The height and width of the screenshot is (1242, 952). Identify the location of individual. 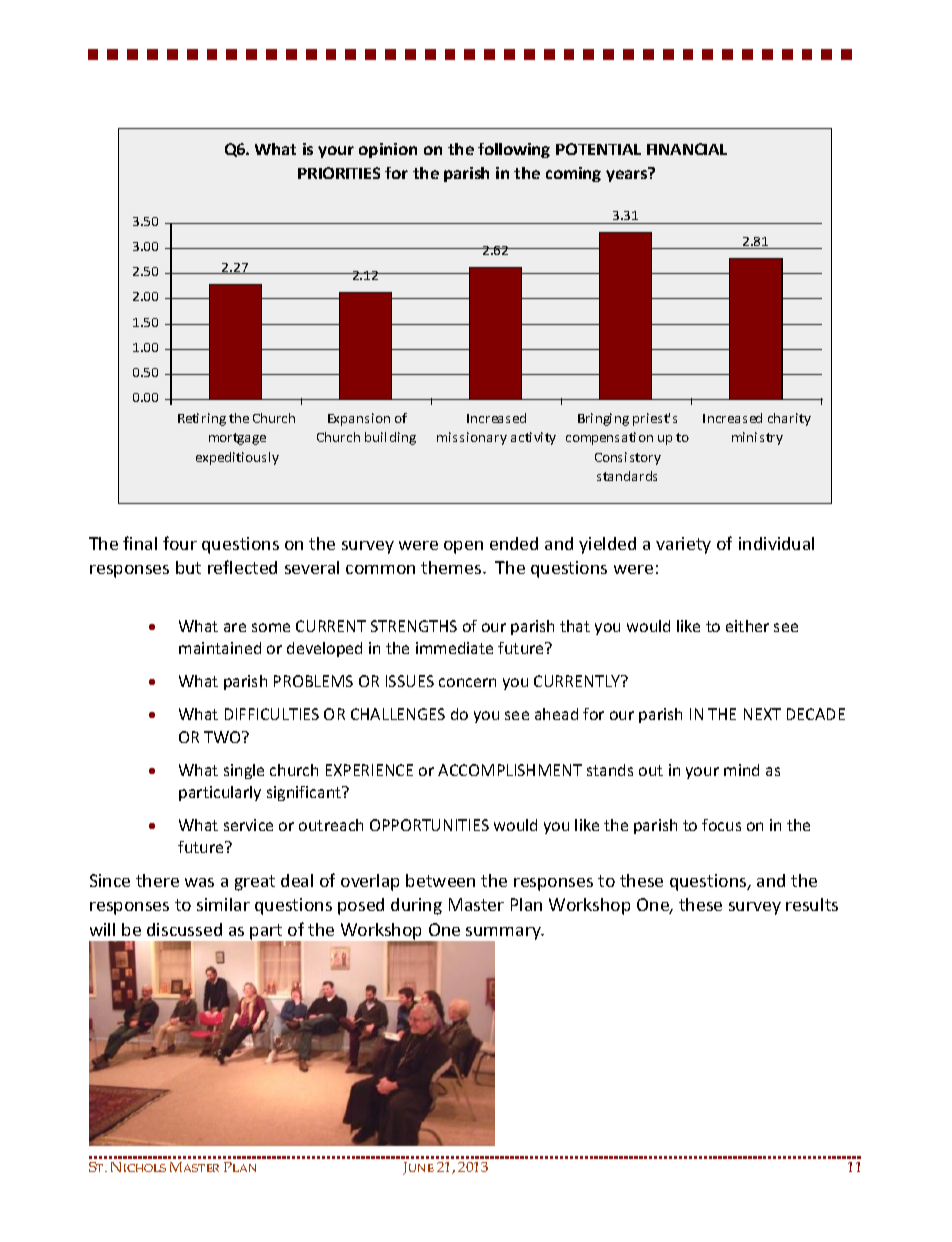
(776, 543).
